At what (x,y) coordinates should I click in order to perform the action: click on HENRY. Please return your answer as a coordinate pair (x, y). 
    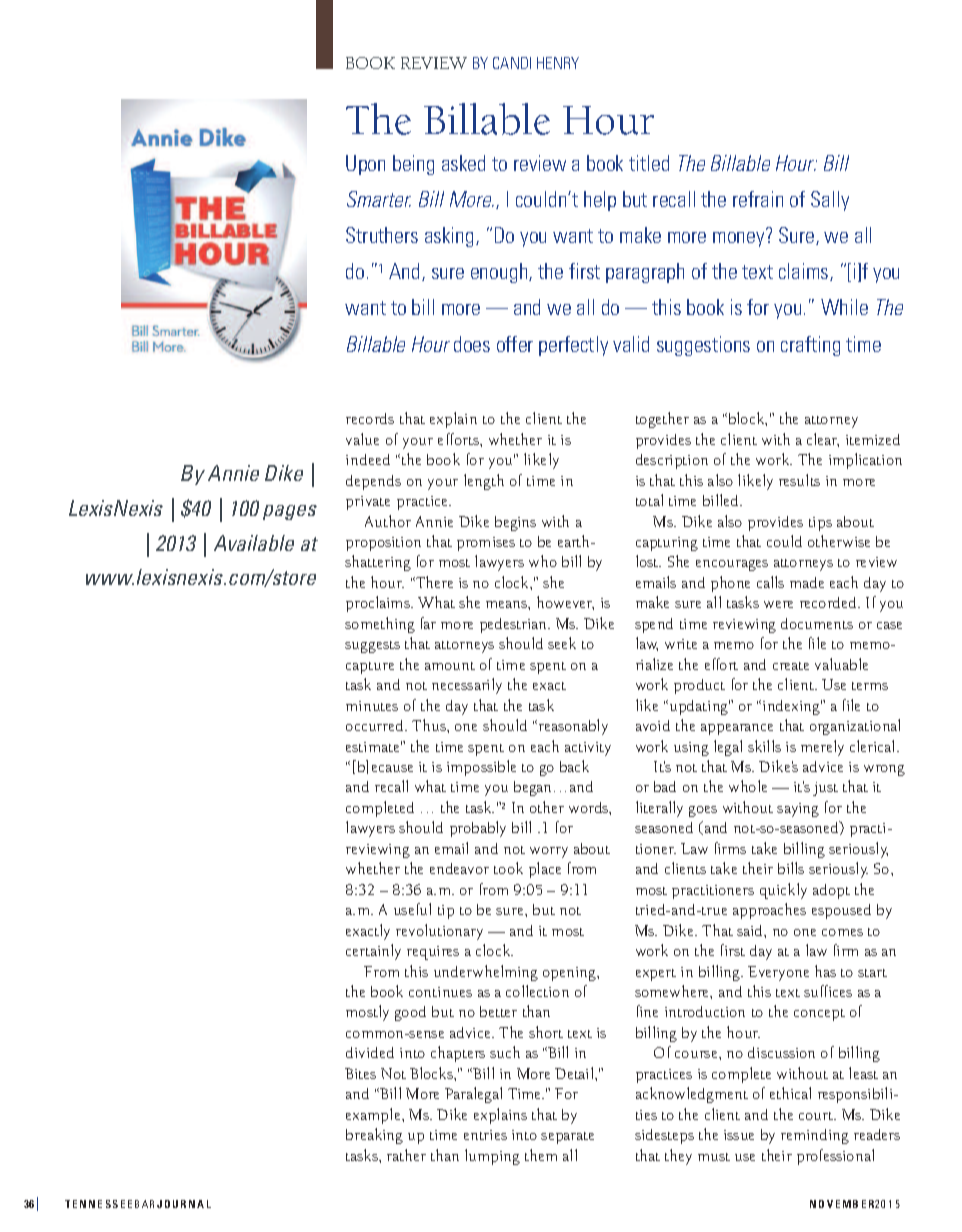
    Looking at the image, I should click on (558, 63).
